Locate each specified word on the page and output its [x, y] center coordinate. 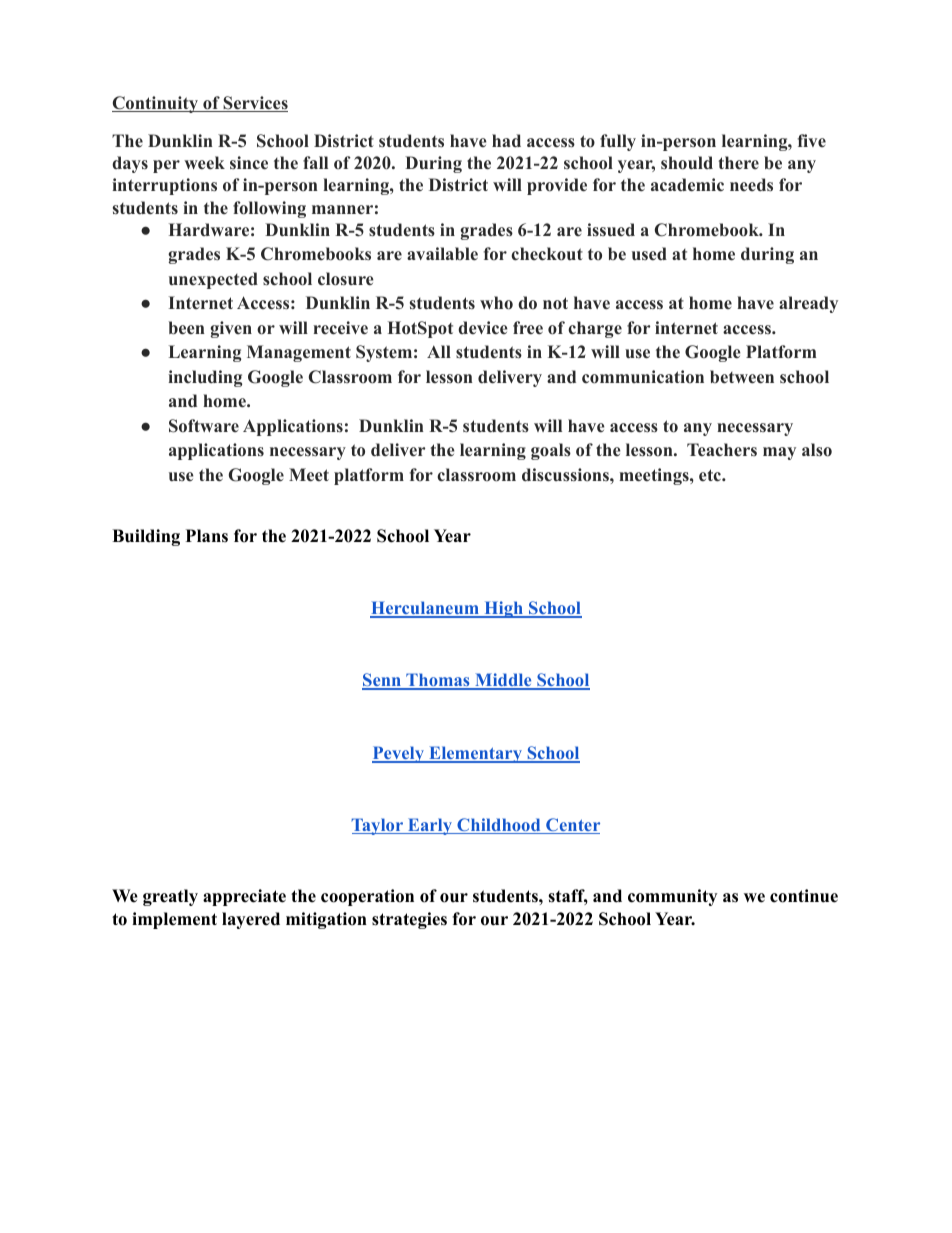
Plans [207, 536]
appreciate [244, 897]
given [231, 329]
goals [551, 451]
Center [572, 826]
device [483, 328]
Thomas [438, 681]
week [204, 163]
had [506, 141]
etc [711, 475]
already [808, 304]
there [738, 162]
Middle [503, 681]
